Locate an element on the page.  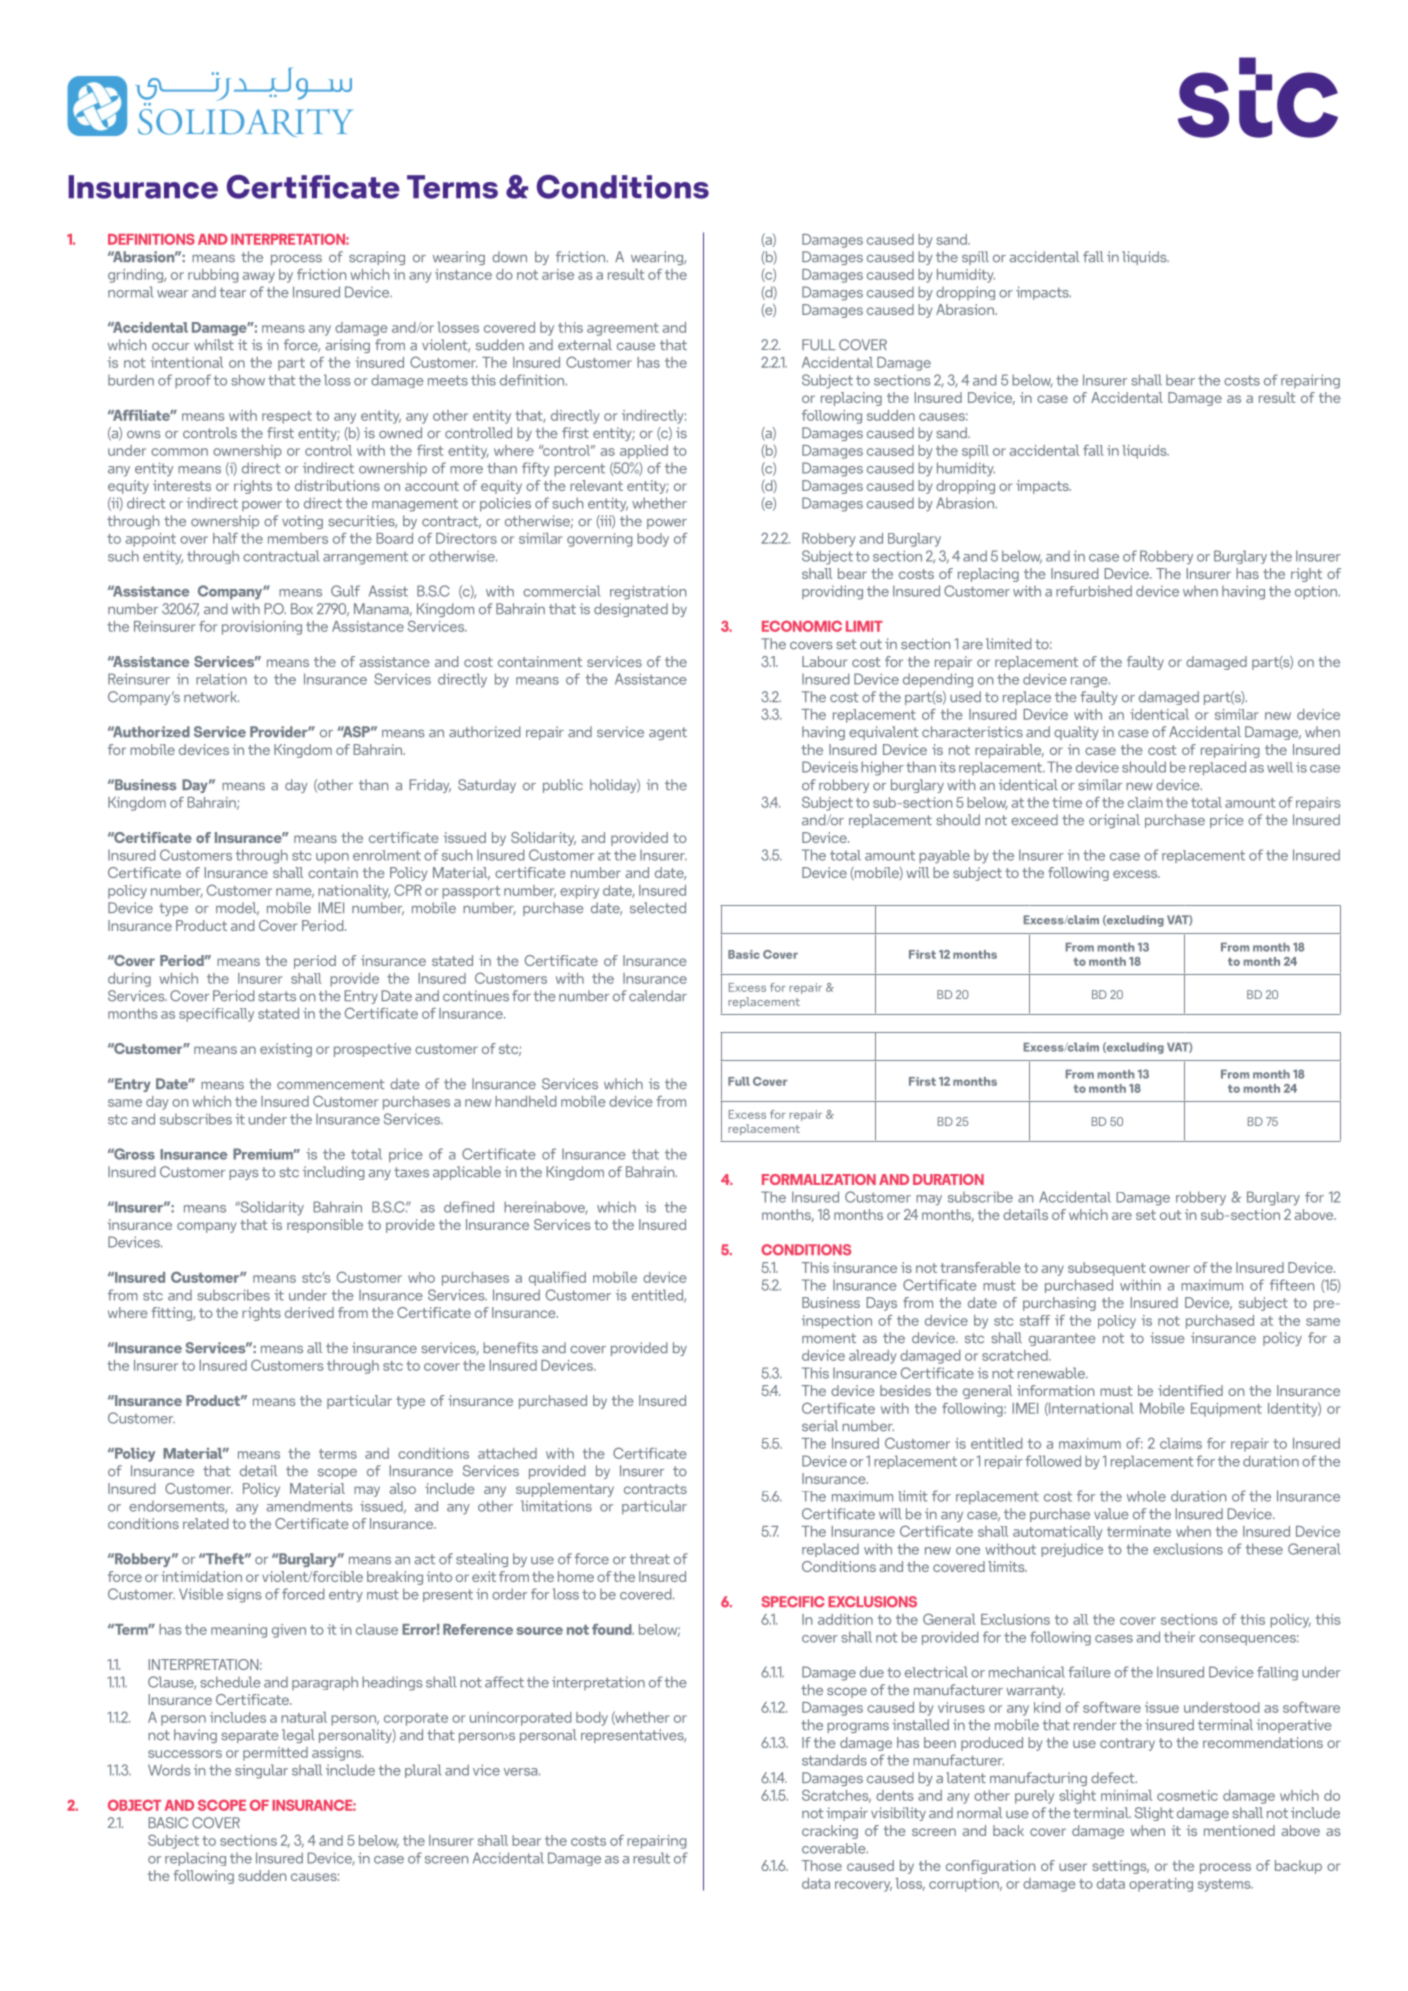
tear is located at coordinates (233, 292).
